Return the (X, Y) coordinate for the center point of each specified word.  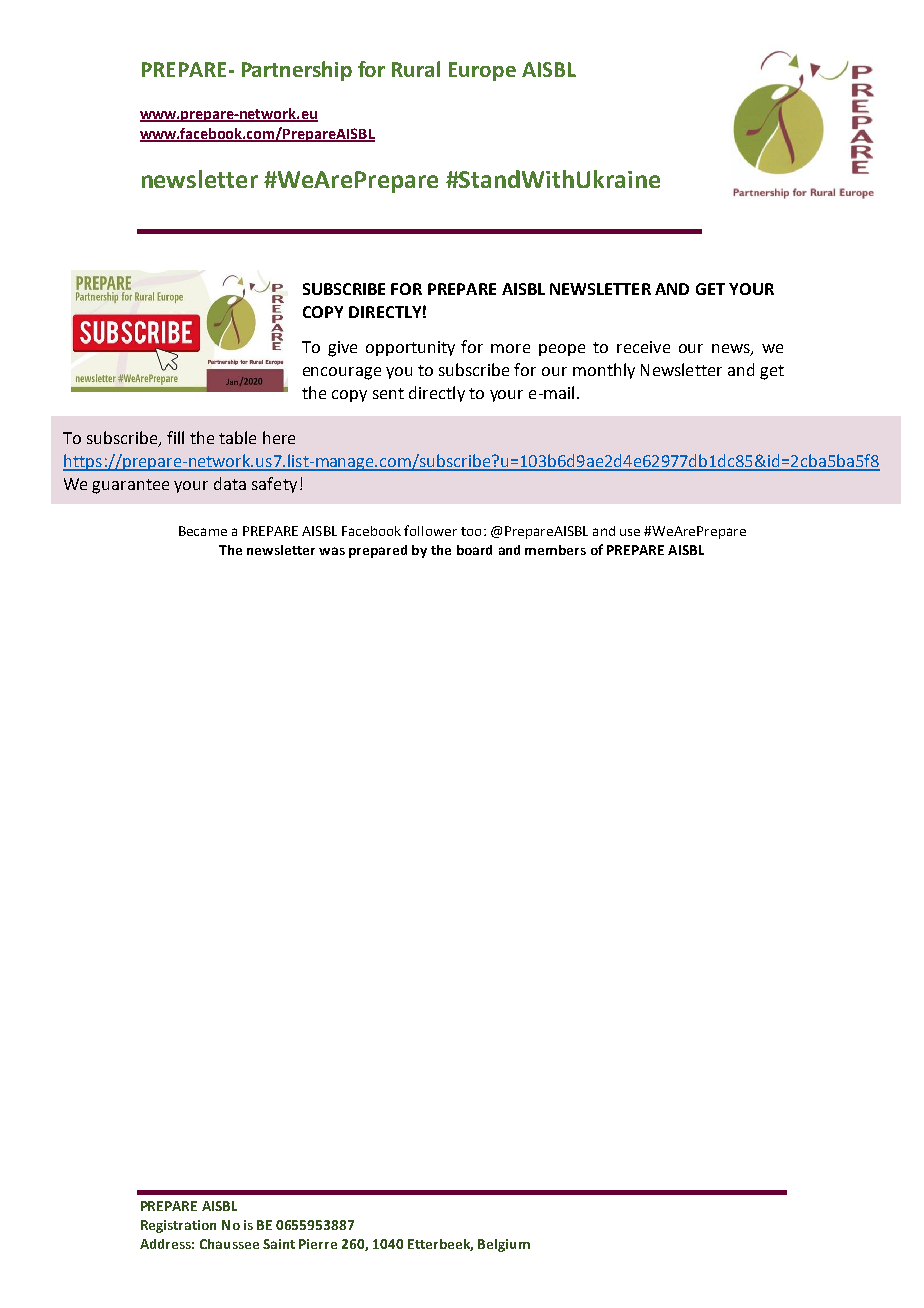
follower (430, 530)
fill (175, 437)
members (555, 550)
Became (203, 531)
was (332, 551)
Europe (482, 71)
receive (643, 347)
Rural (416, 69)
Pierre (318, 1244)
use (630, 532)
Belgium (504, 1245)
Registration (178, 1226)
